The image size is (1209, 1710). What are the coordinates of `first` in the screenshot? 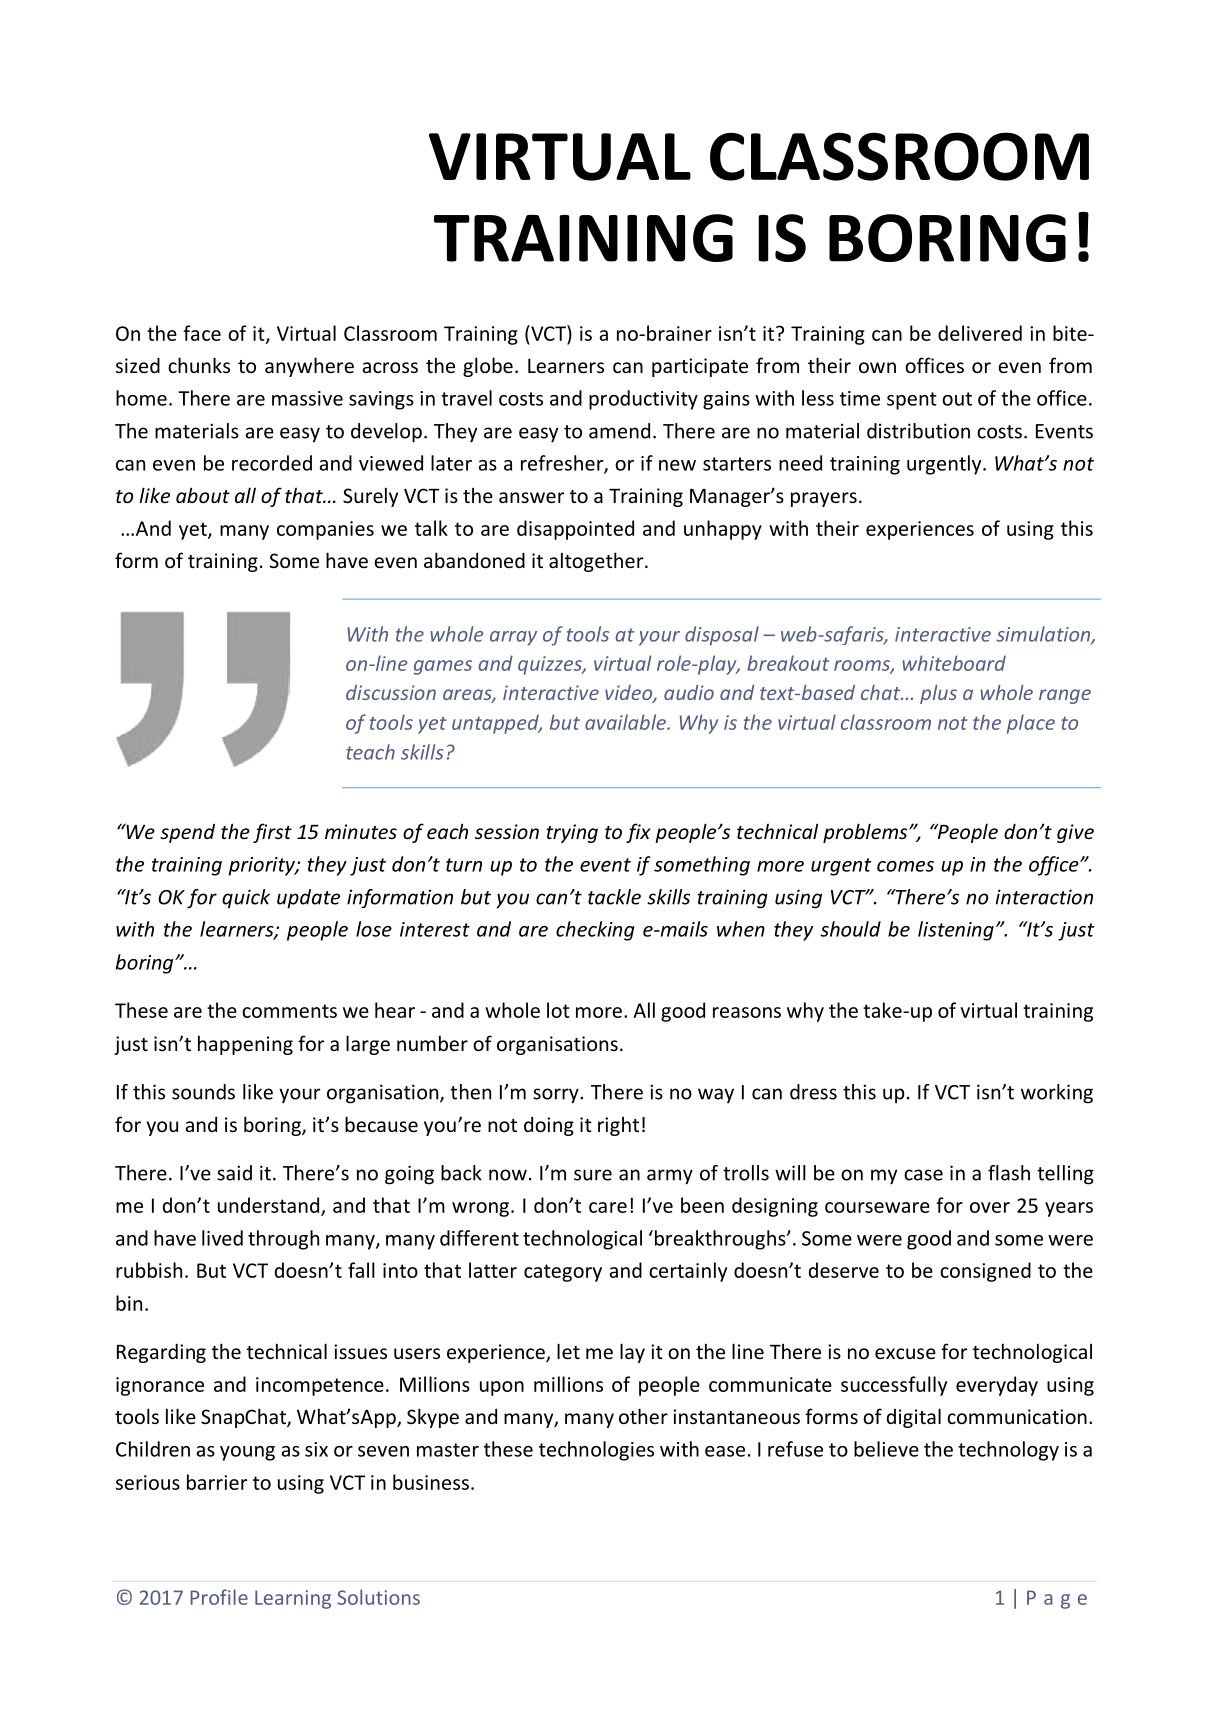 It's located at (272, 833).
